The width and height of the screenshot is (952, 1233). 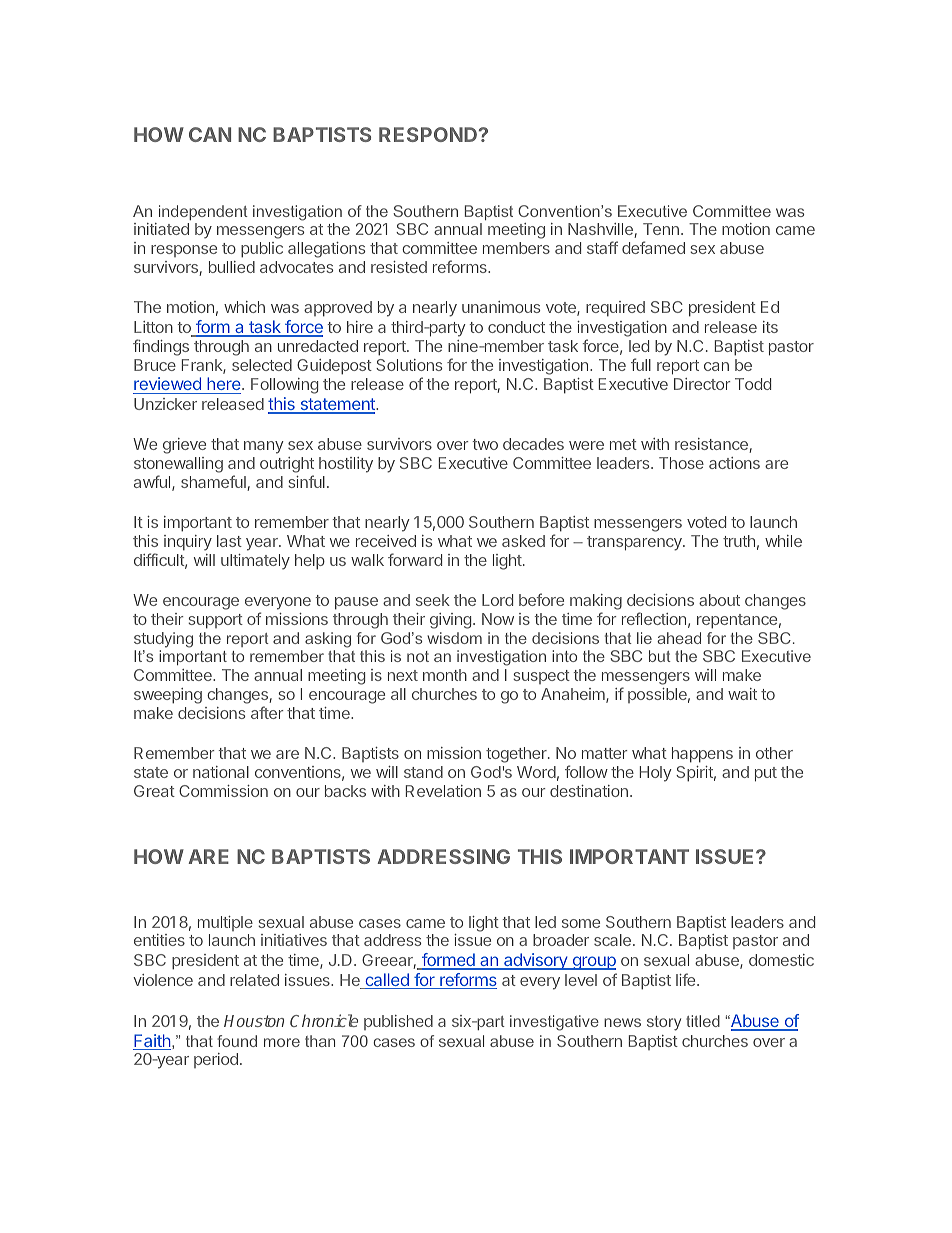 I want to click on national, so click(x=221, y=772).
